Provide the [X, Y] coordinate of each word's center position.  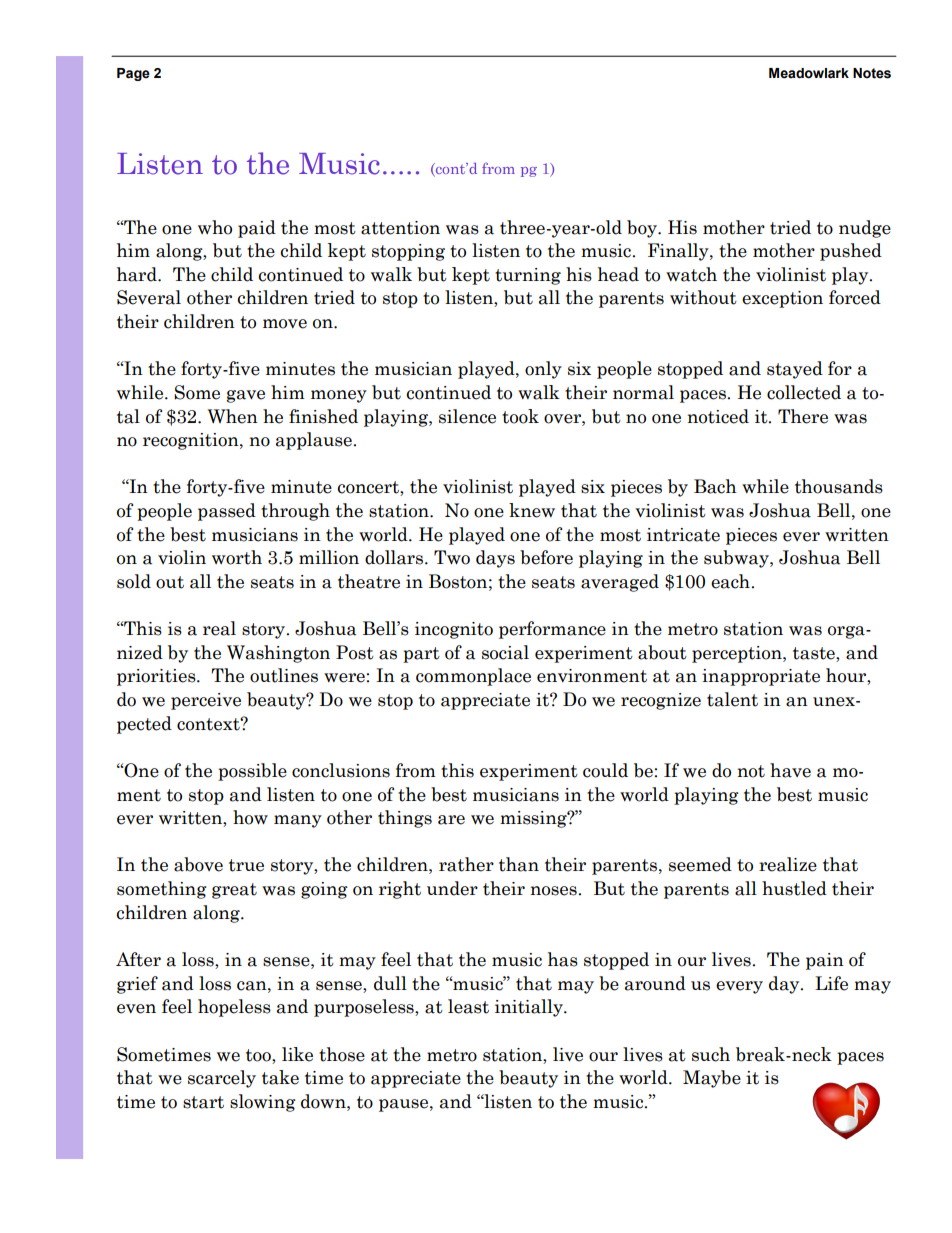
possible [252, 772]
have [790, 770]
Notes [872, 73]
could [605, 770]
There [803, 416]
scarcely [222, 1079]
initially [530, 1008]
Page [133, 74]
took [520, 416]
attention [400, 228]
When [233, 416]
